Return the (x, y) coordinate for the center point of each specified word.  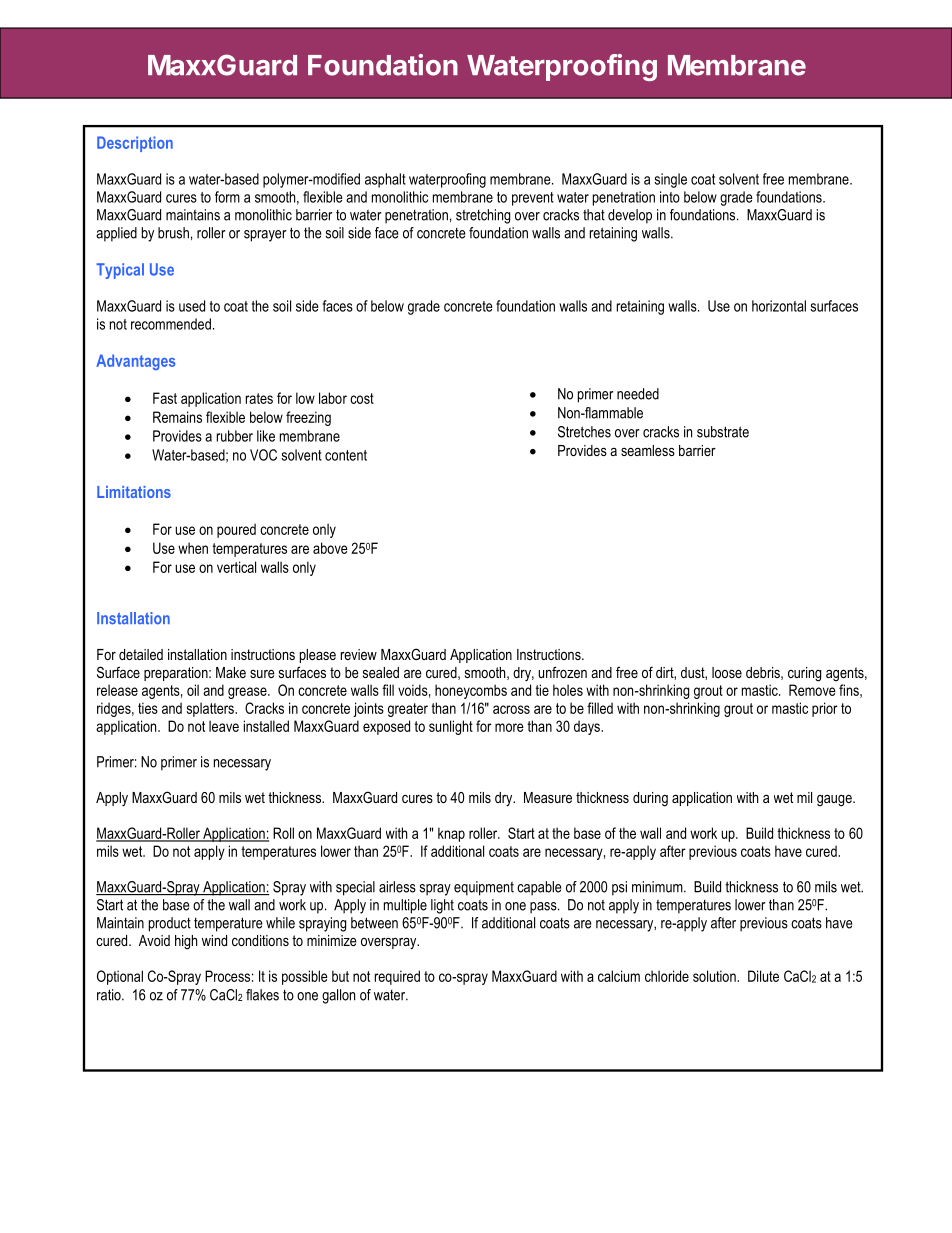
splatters (211, 709)
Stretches (584, 432)
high (186, 942)
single (670, 180)
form (227, 197)
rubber (235, 436)
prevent (533, 199)
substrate (723, 432)
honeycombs (471, 691)
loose (727, 672)
